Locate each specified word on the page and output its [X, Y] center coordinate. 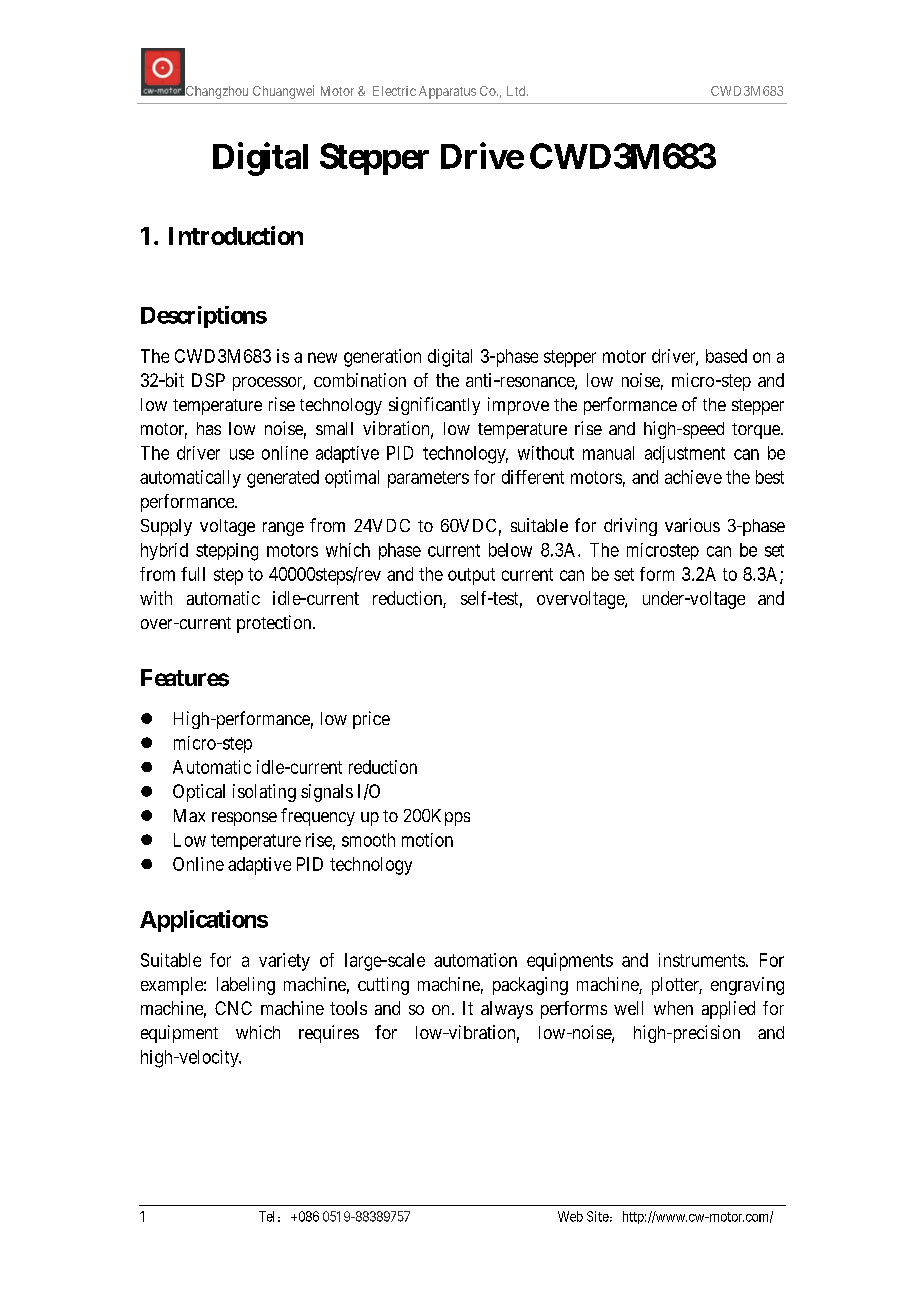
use [242, 454]
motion [427, 840]
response [244, 819]
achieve [693, 477]
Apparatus [447, 92]
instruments [702, 960]
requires [329, 1034]
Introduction [236, 235]
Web [570, 1216]
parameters [428, 479]
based [726, 356]
